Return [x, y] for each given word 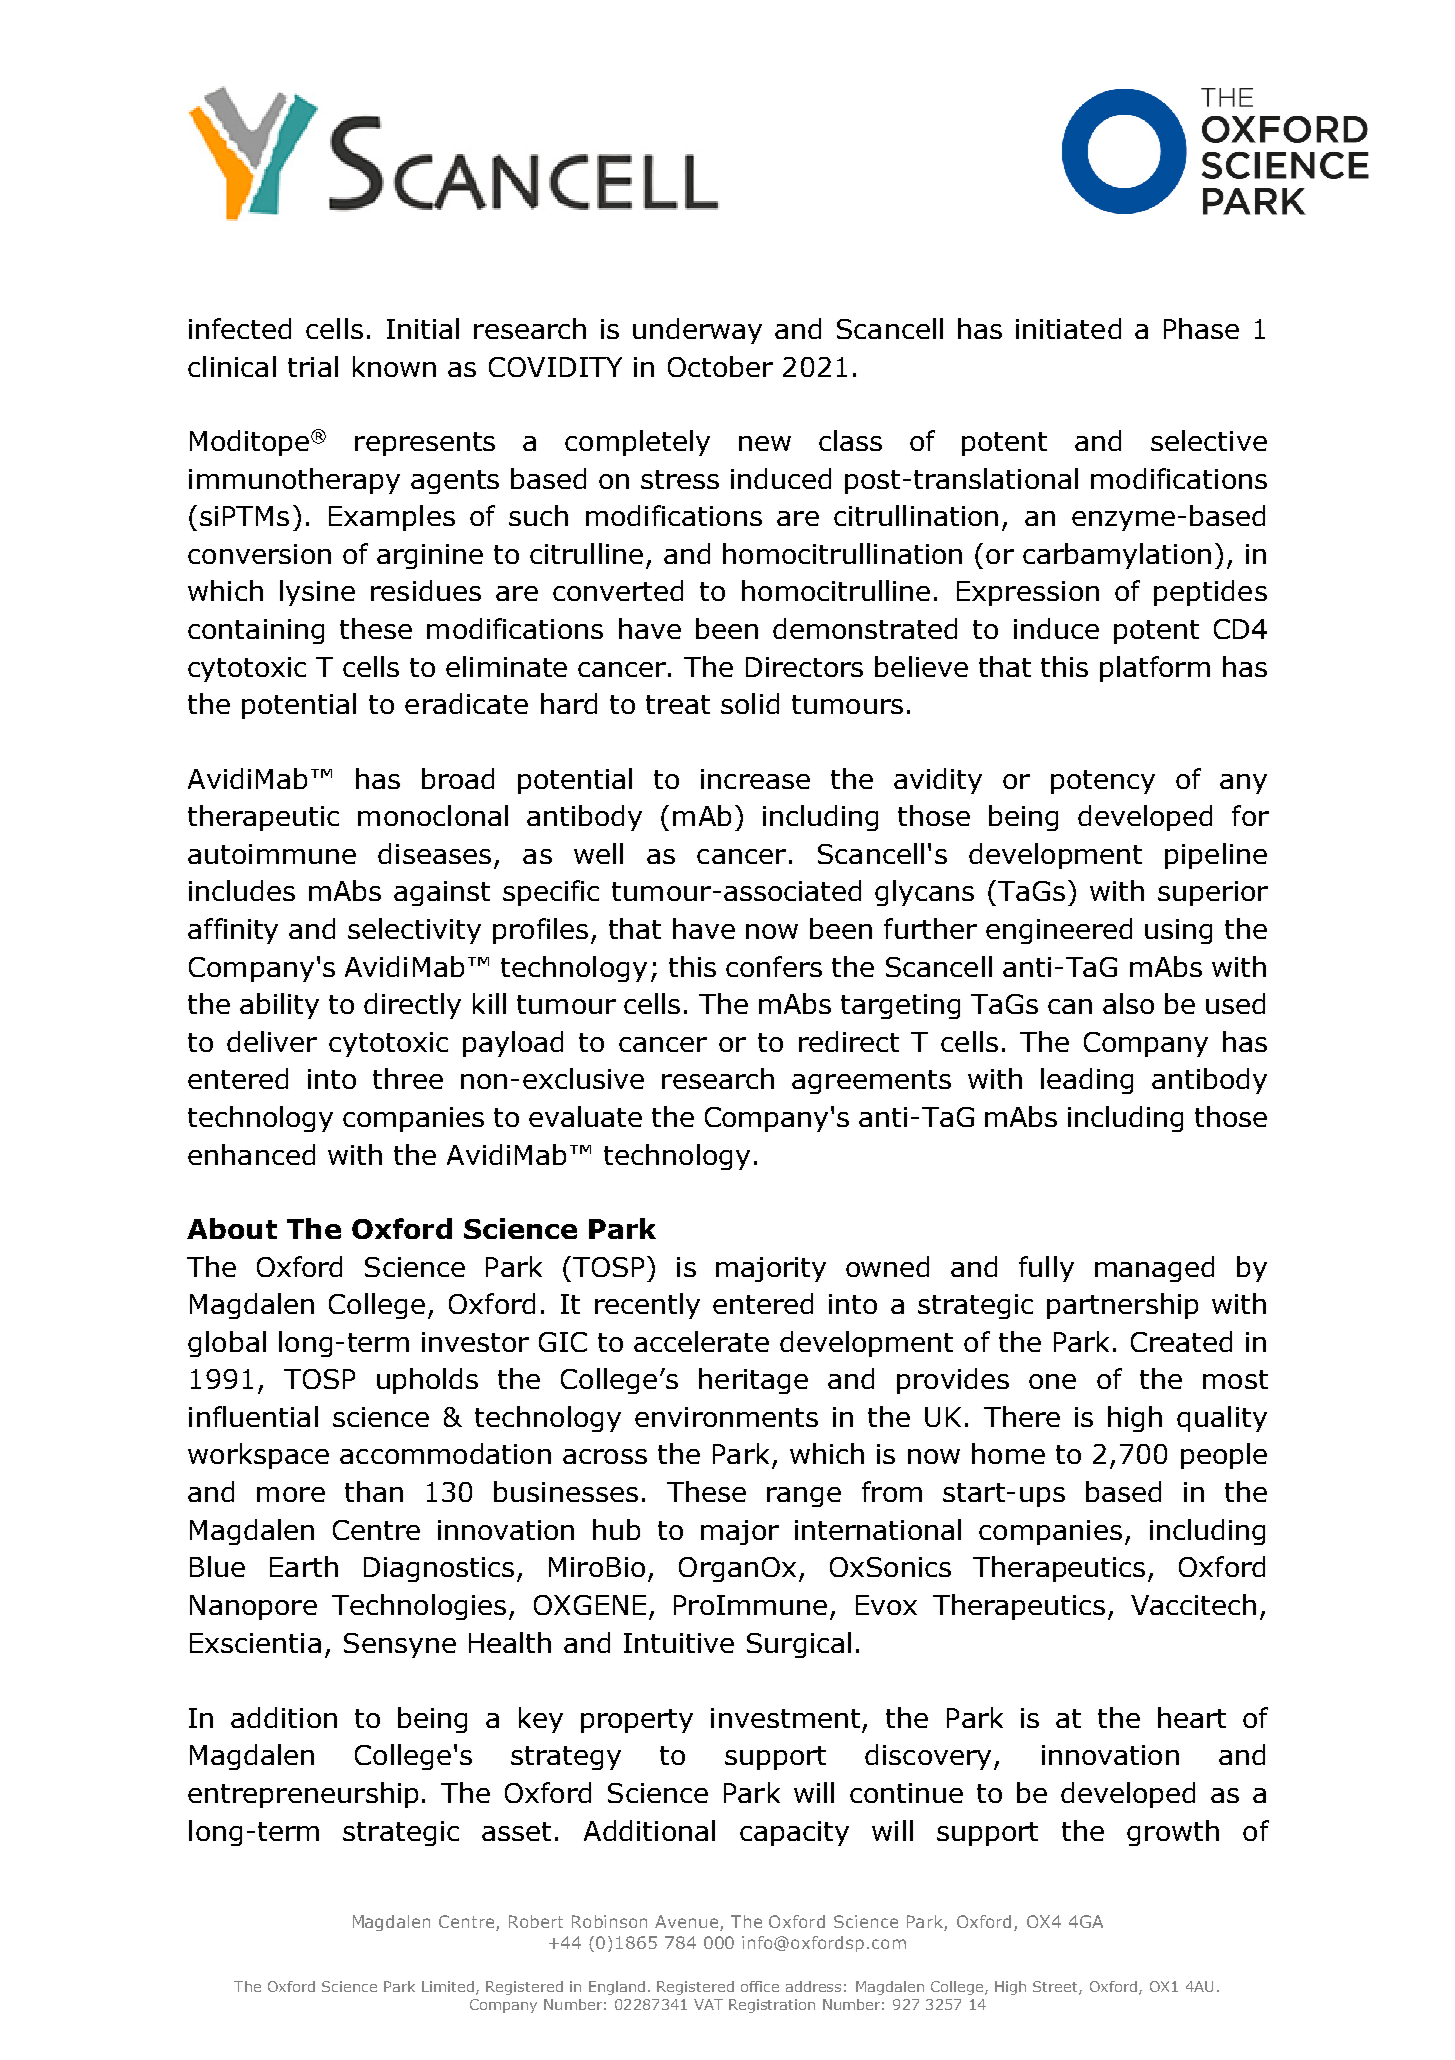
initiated [1068, 328]
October [720, 366]
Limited [448, 1986]
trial [313, 366]
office [760, 1986]
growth [1173, 1833]
